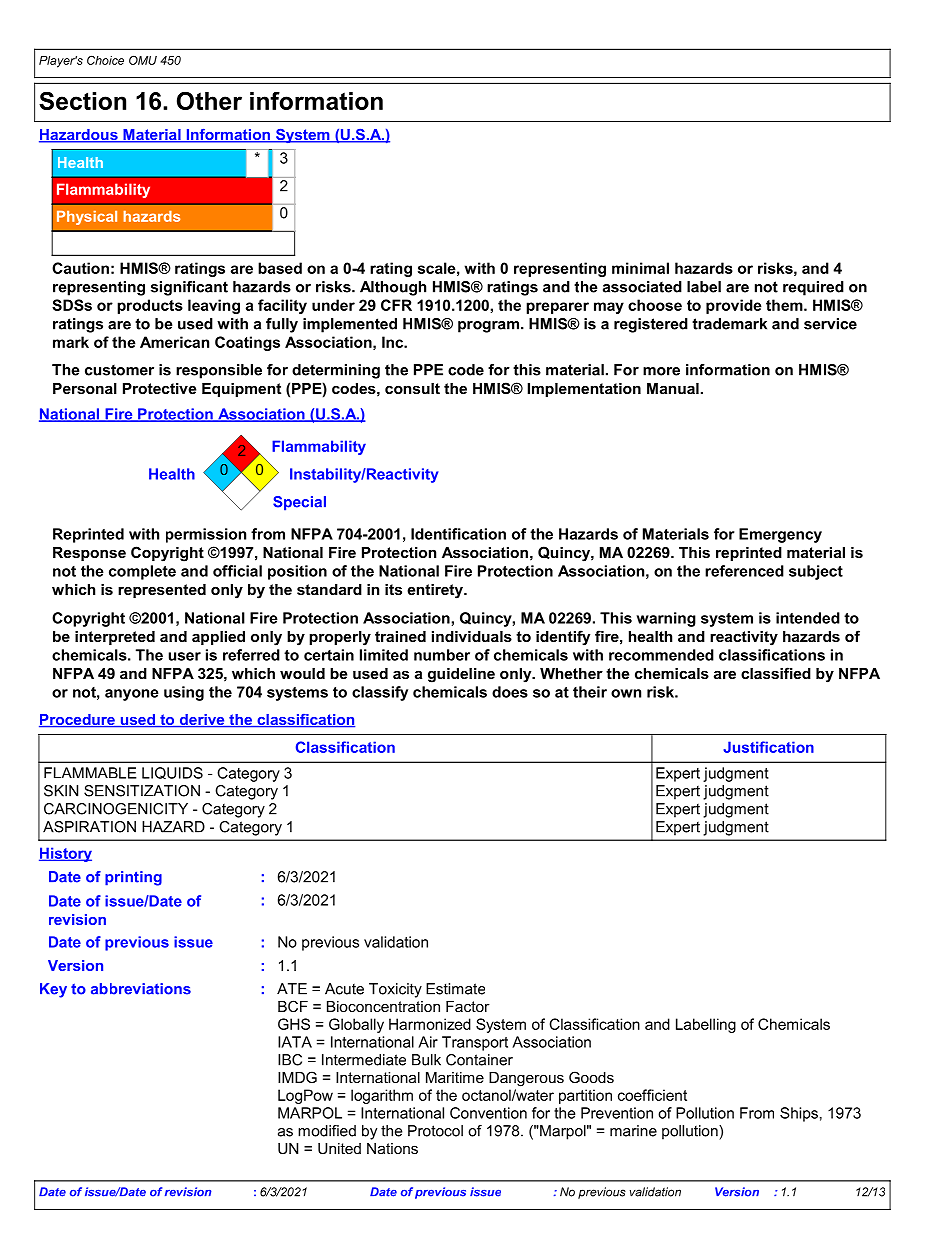 This screenshot has height=1233, width=952. What do you see at coordinates (162, 591) in the screenshot?
I see `represented` at bounding box center [162, 591].
